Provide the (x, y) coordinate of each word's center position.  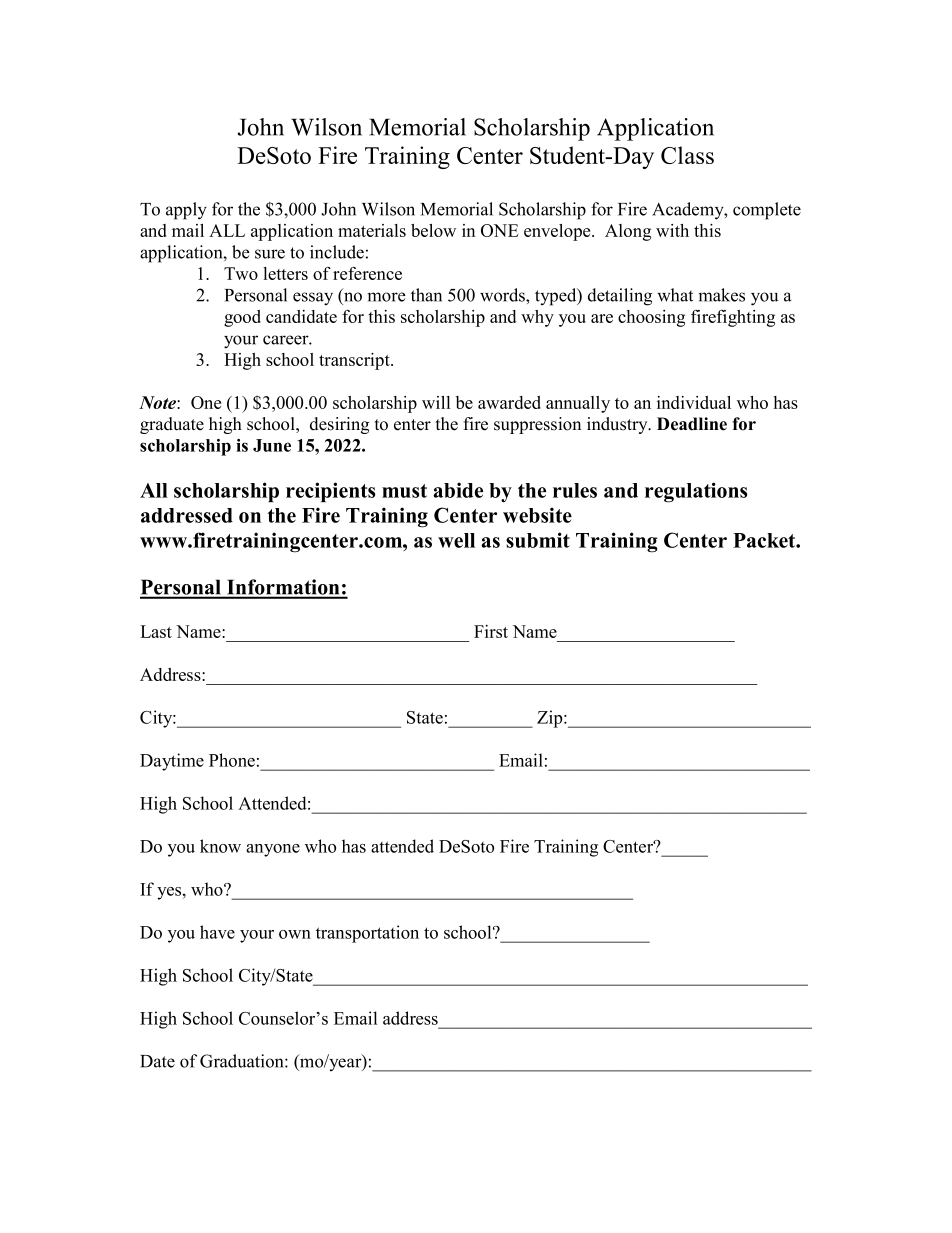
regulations (696, 492)
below (433, 230)
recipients (331, 492)
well (456, 540)
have (217, 932)
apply (186, 211)
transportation (367, 934)
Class (687, 155)
